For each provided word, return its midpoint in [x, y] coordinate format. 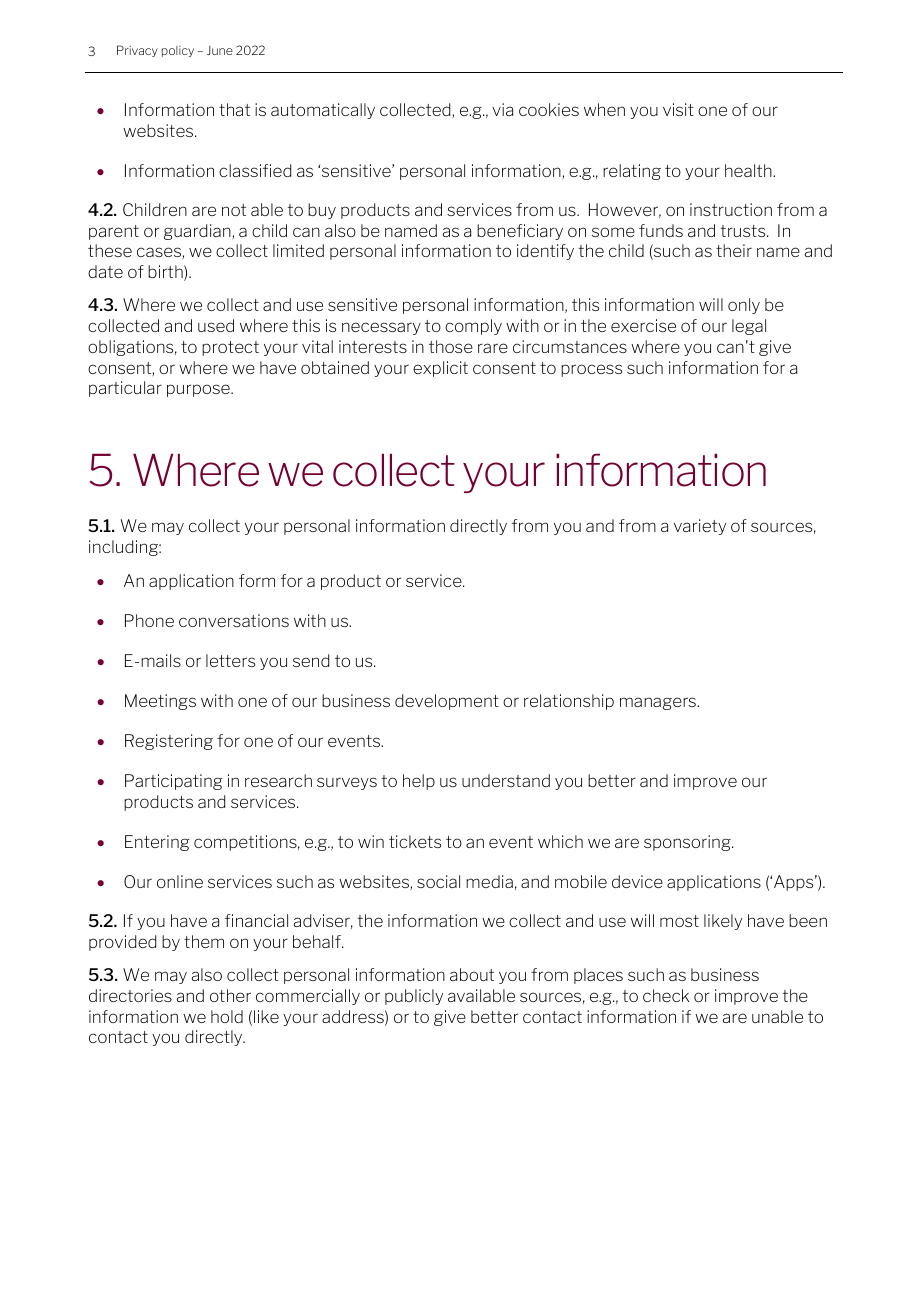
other [230, 995]
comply [473, 327]
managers [659, 703]
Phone [149, 620]
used [216, 325]
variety [700, 527]
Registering [169, 742]
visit [678, 109]
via [502, 109]
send [311, 660]
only [744, 306]
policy [178, 51]
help [419, 782]
